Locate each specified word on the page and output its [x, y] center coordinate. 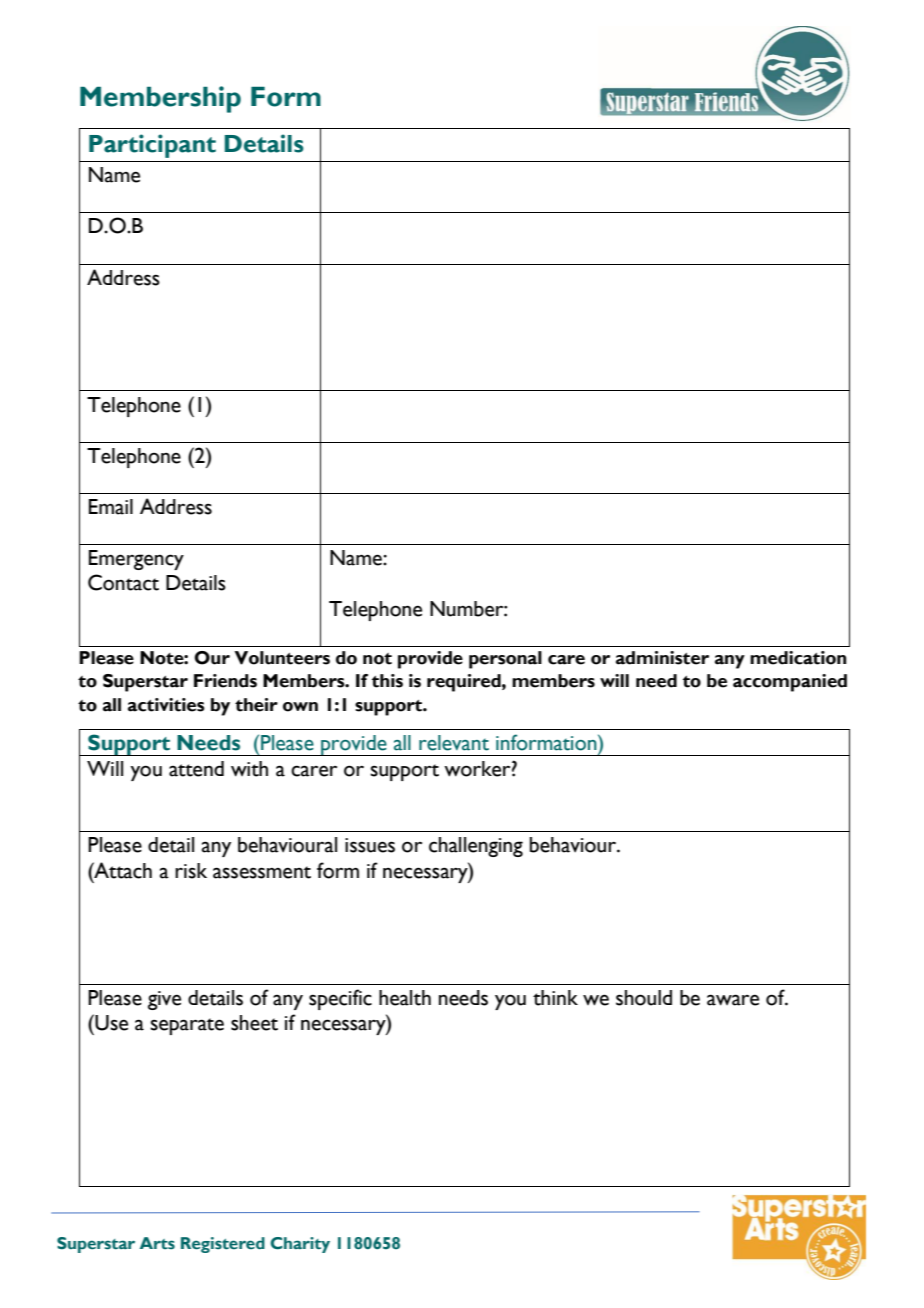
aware [733, 1000]
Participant [152, 146]
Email [111, 507]
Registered [223, 1245]
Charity [300, 1245]
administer [662, 658]
